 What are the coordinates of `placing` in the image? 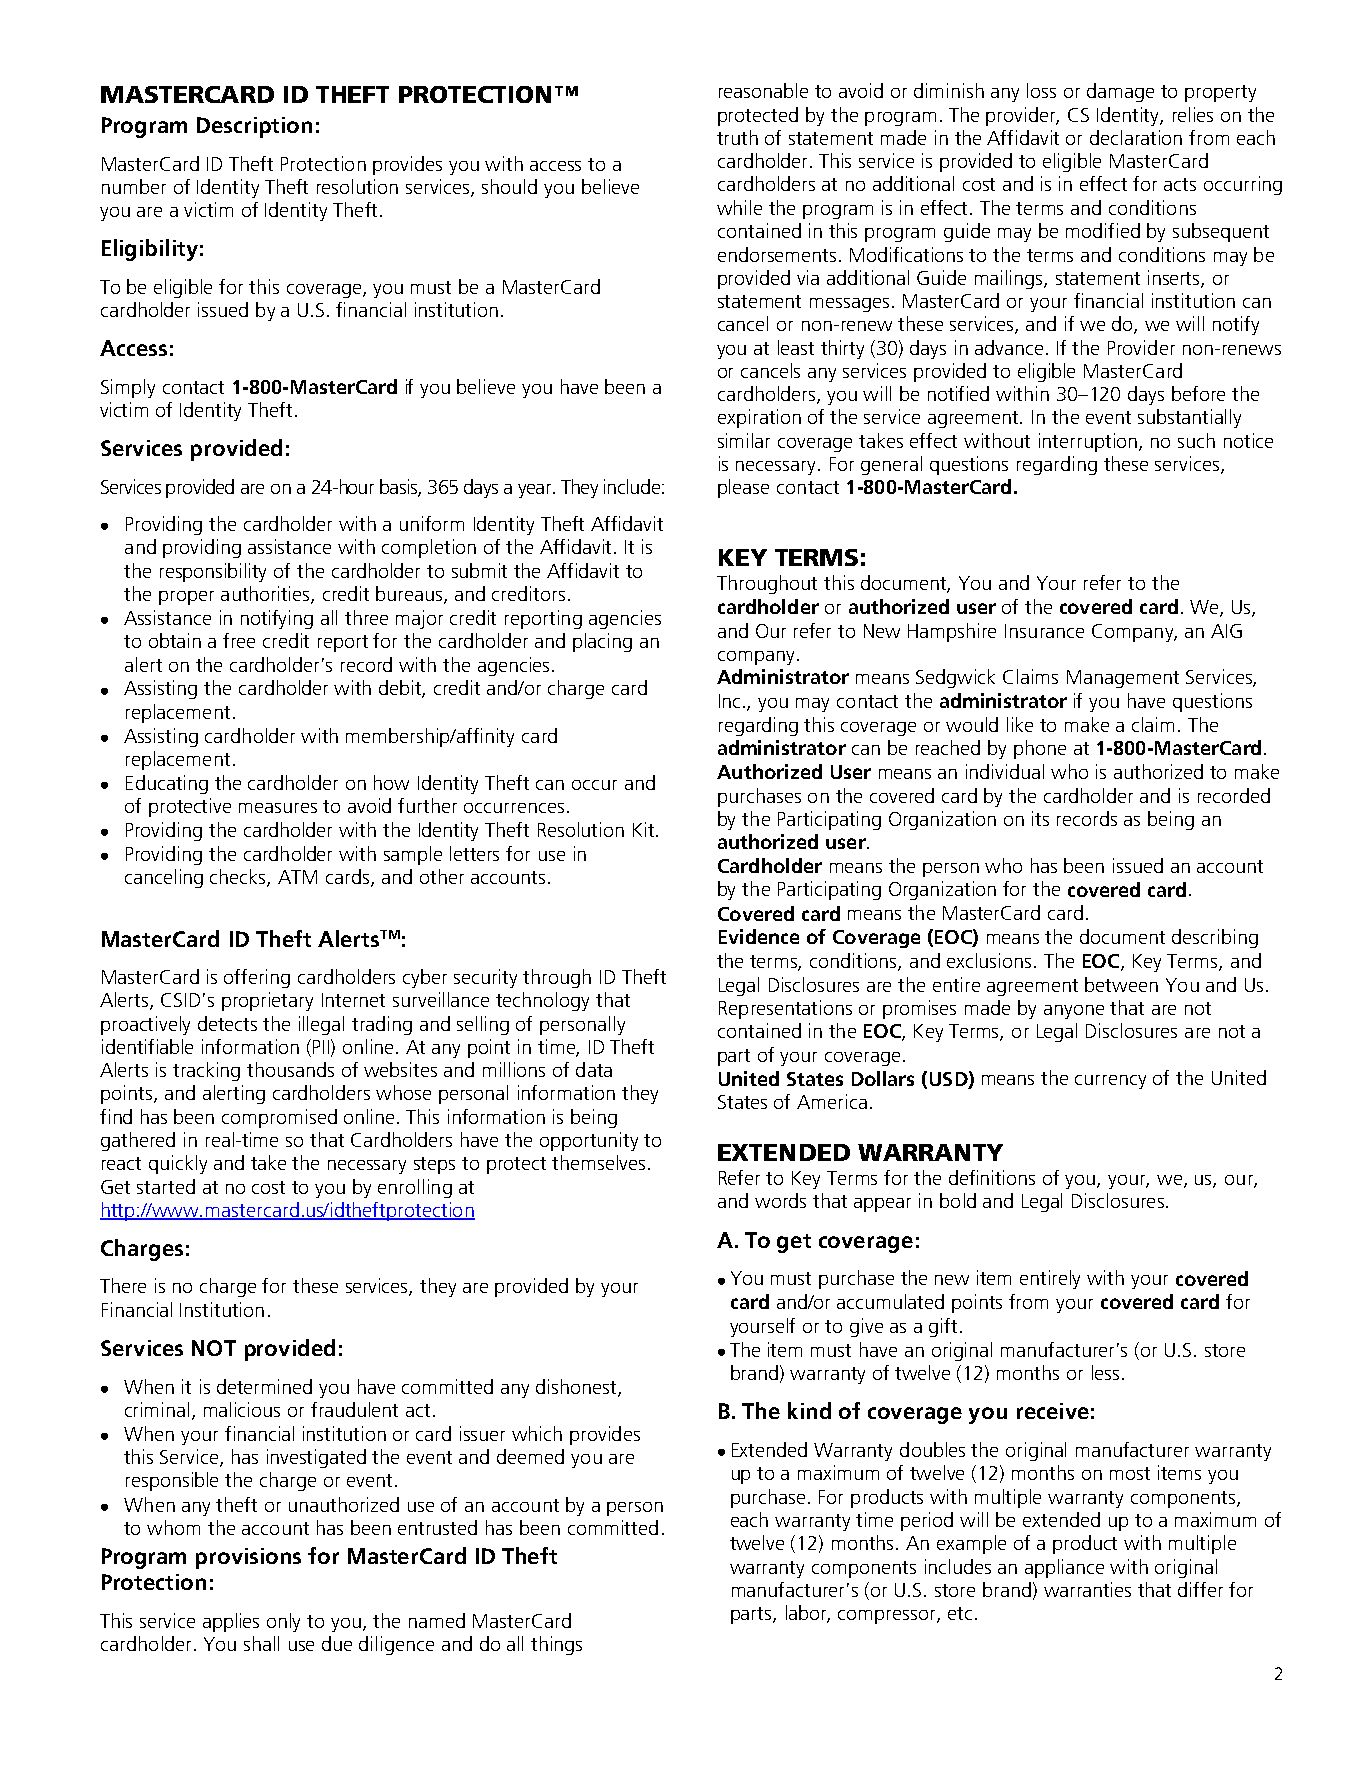 It's located at (602, 642).
